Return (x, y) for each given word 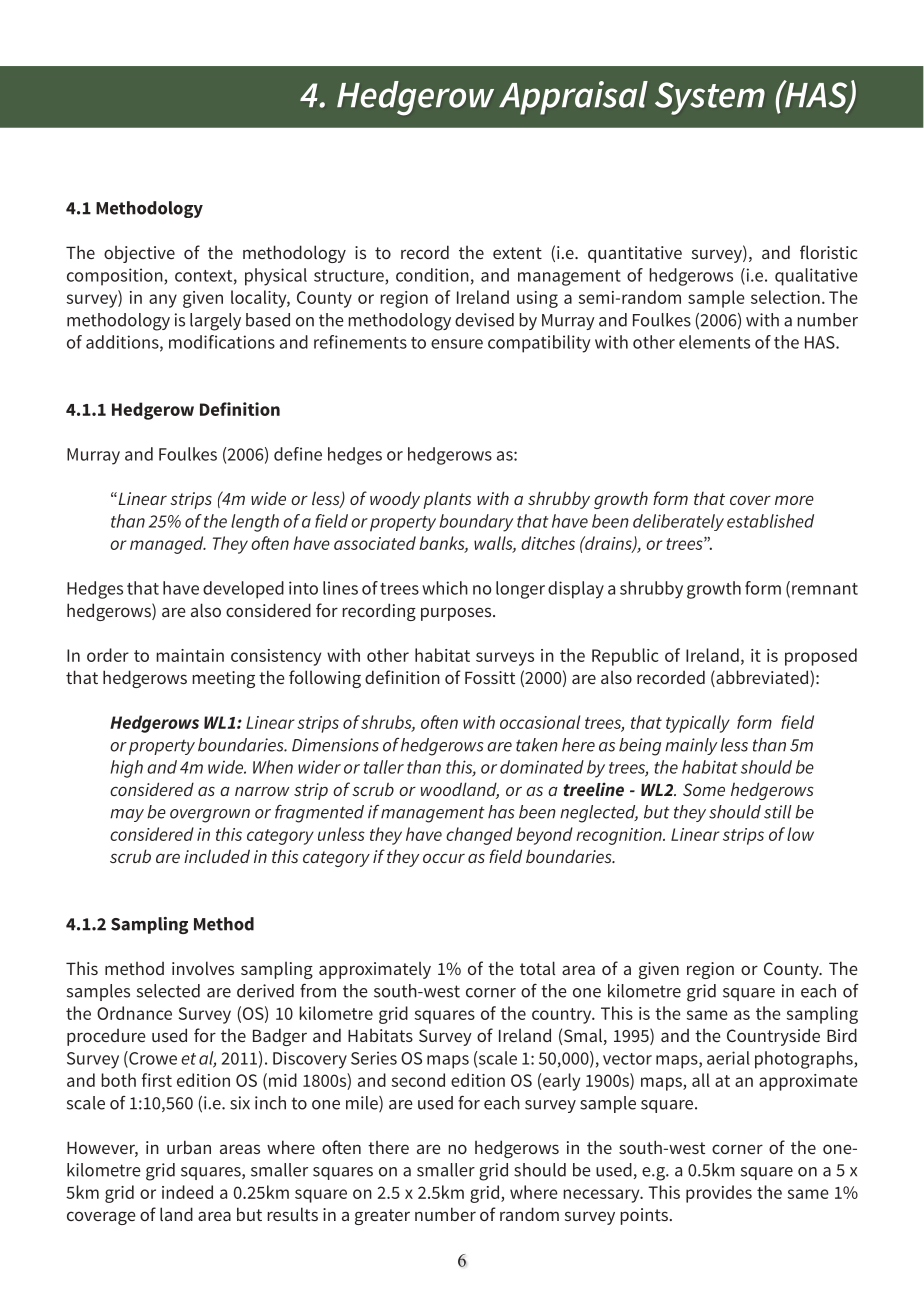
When (273, 767)
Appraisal (573, 98)
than (424, 767)
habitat (710, 767)
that (709, 498)
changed (479, 836)
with (493, 498)
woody (395, 500)
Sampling (149, 925)
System (710, 98)
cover (750, 500)
